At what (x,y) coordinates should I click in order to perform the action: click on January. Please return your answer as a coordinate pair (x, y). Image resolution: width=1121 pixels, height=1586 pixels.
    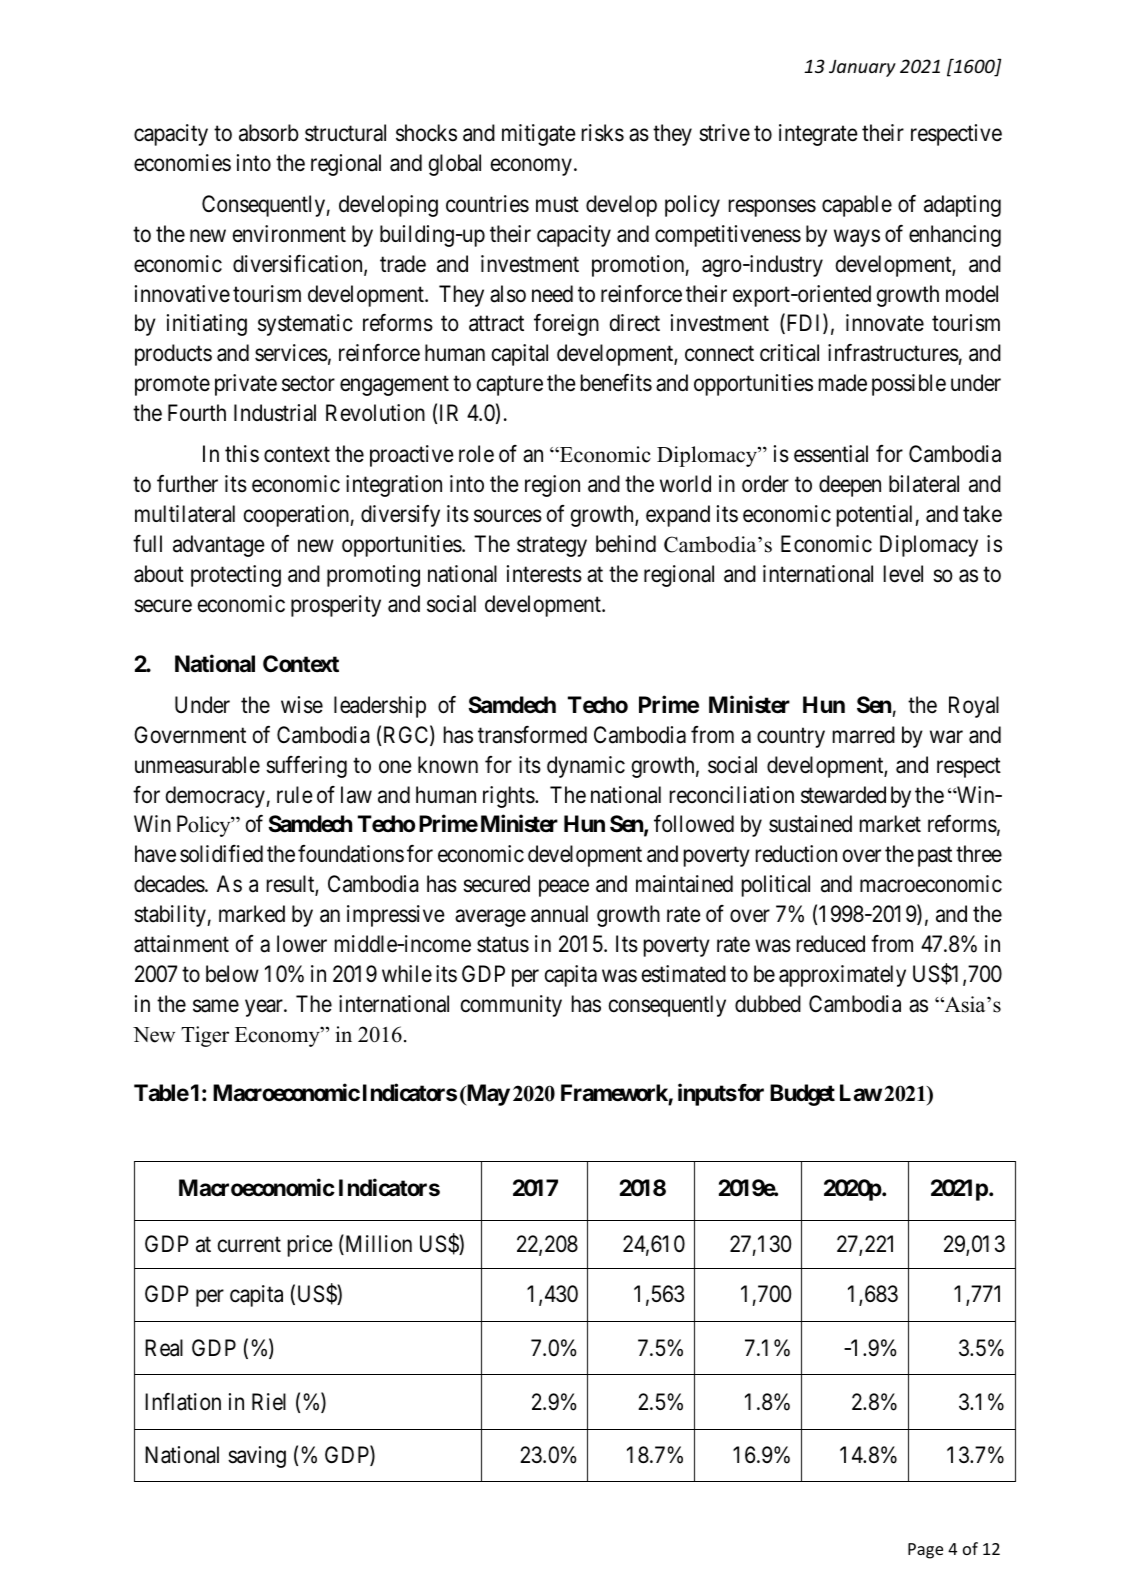
    Looking at the image, I should click on (862, 68).
